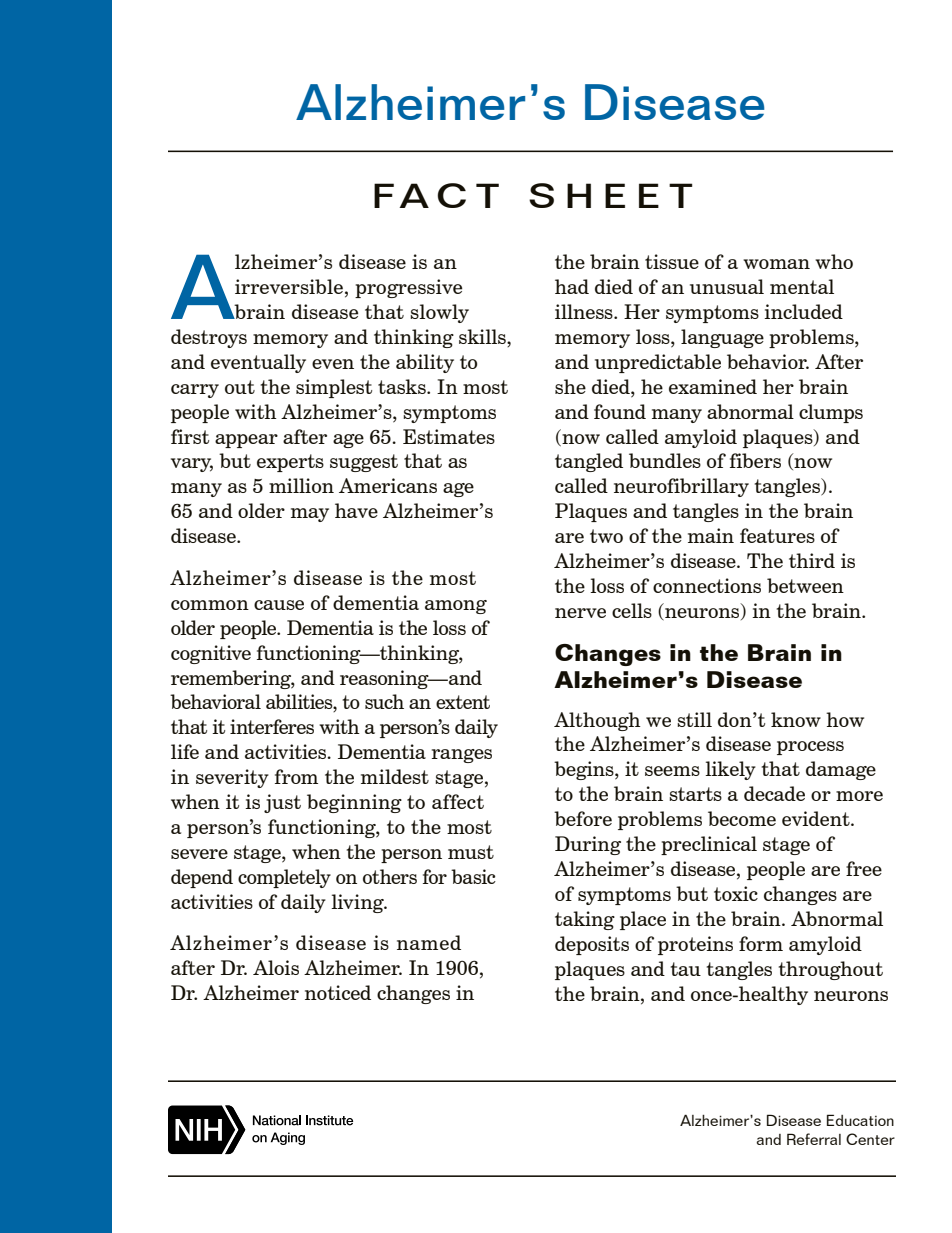 The height and width of the screenshot is (1233, 952). What do you see at coordinates (338, 992) in the screenshot?
I see `noticed` at bounding box center [338, 992].
